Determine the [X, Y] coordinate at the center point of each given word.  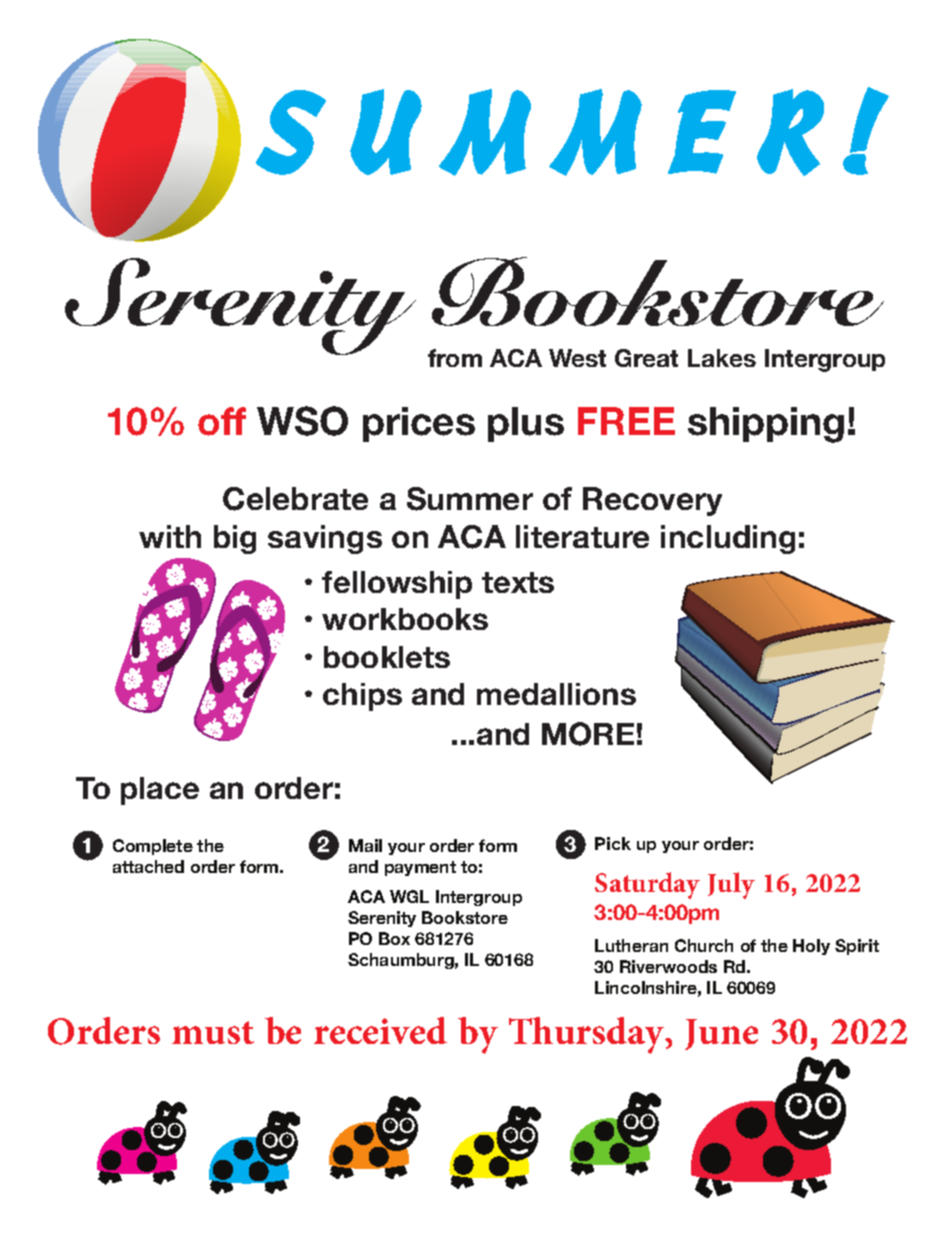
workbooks [405, 619]
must [213, 1032]
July [731, 885]
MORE [588, 734]
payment [420, 868]
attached [148, 866]
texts [518, 582]
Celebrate [295, 499]
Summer [470, 499]
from [455, 358]
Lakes [722, 358]
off [222, 421]
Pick [613, 843]
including [728, 539]
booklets [387, 657]
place [160, 791]
